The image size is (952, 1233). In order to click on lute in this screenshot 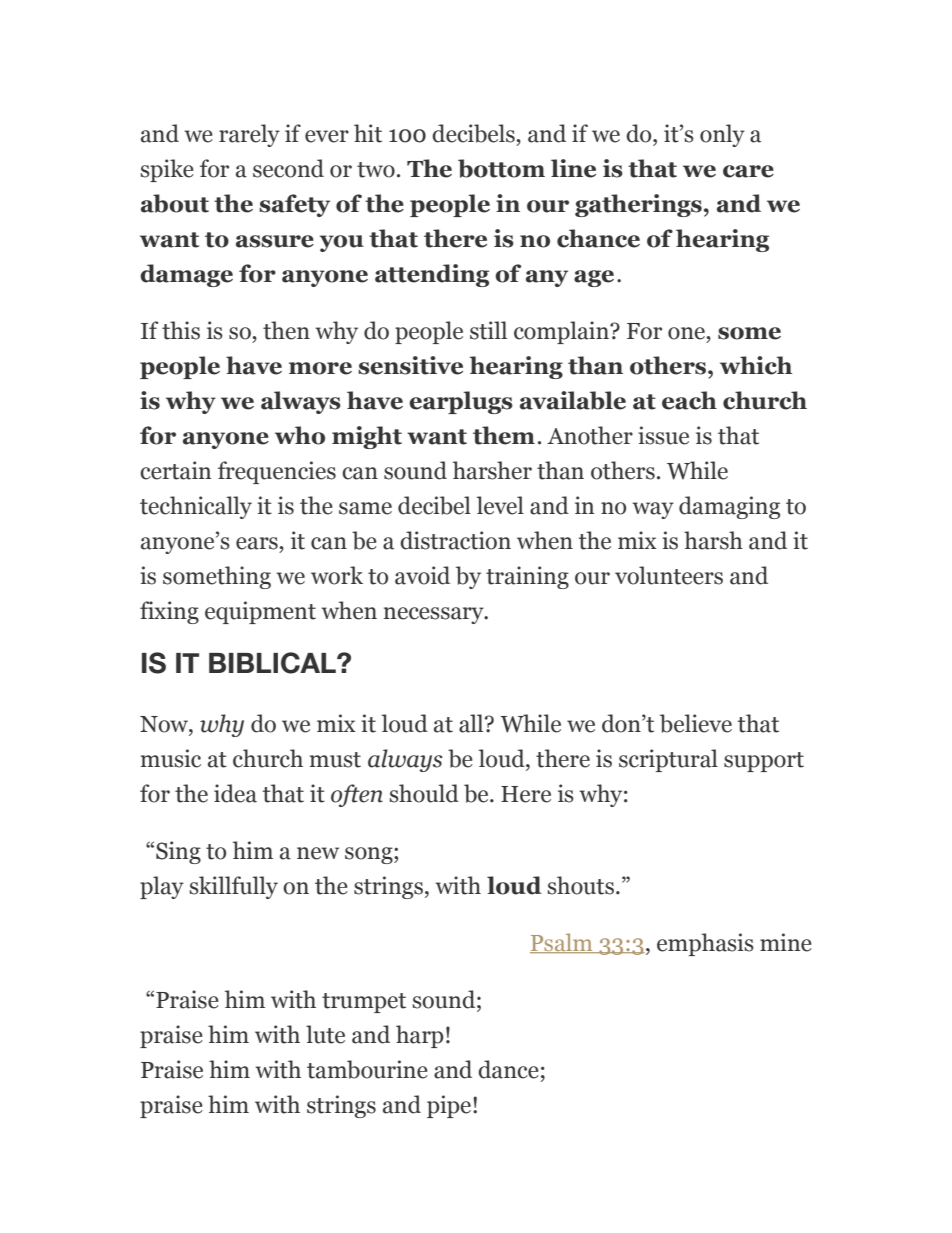, I will do `click(325, 1034)`.
